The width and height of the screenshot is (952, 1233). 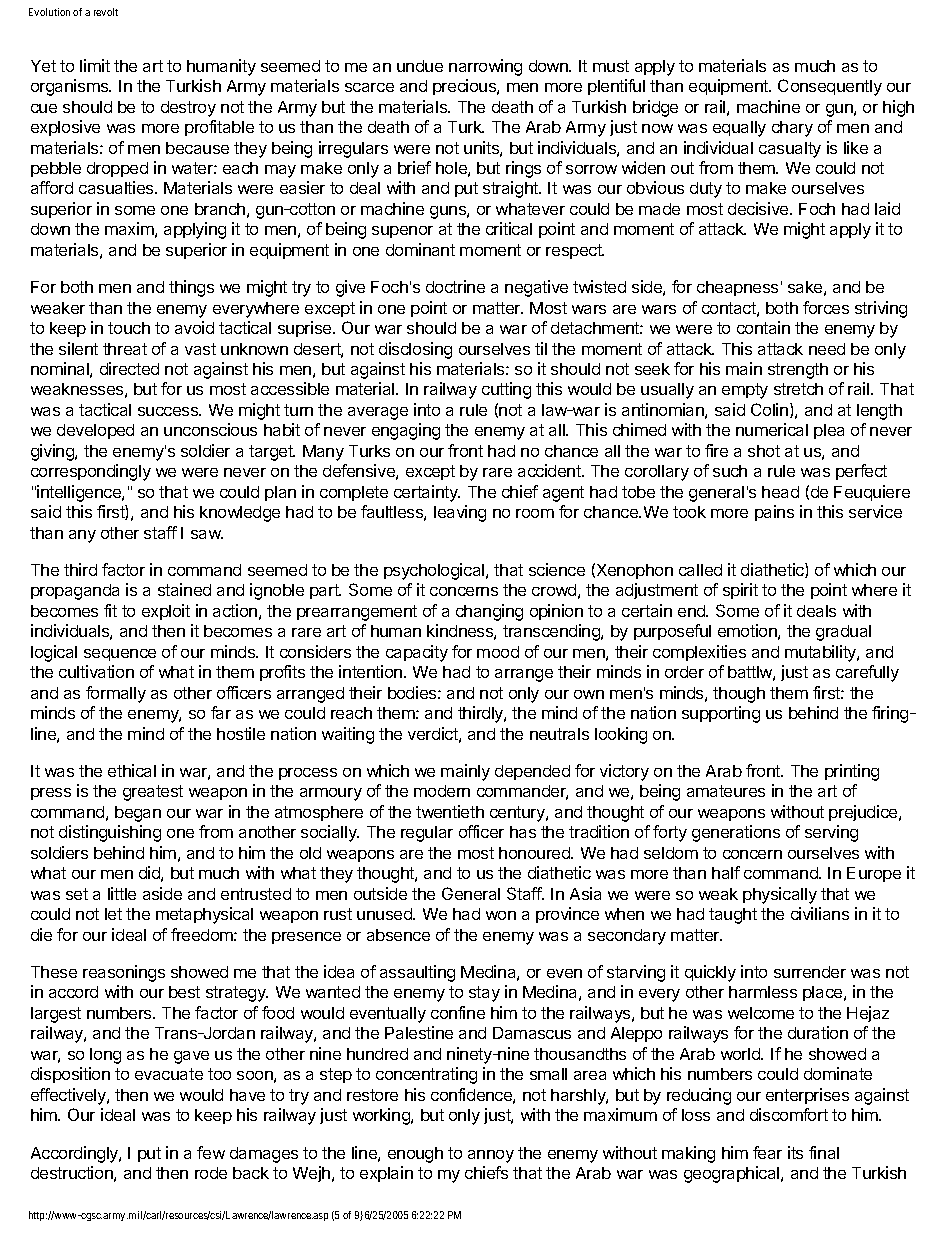 I want to click on Consequently, so click(x=830, y=87).
